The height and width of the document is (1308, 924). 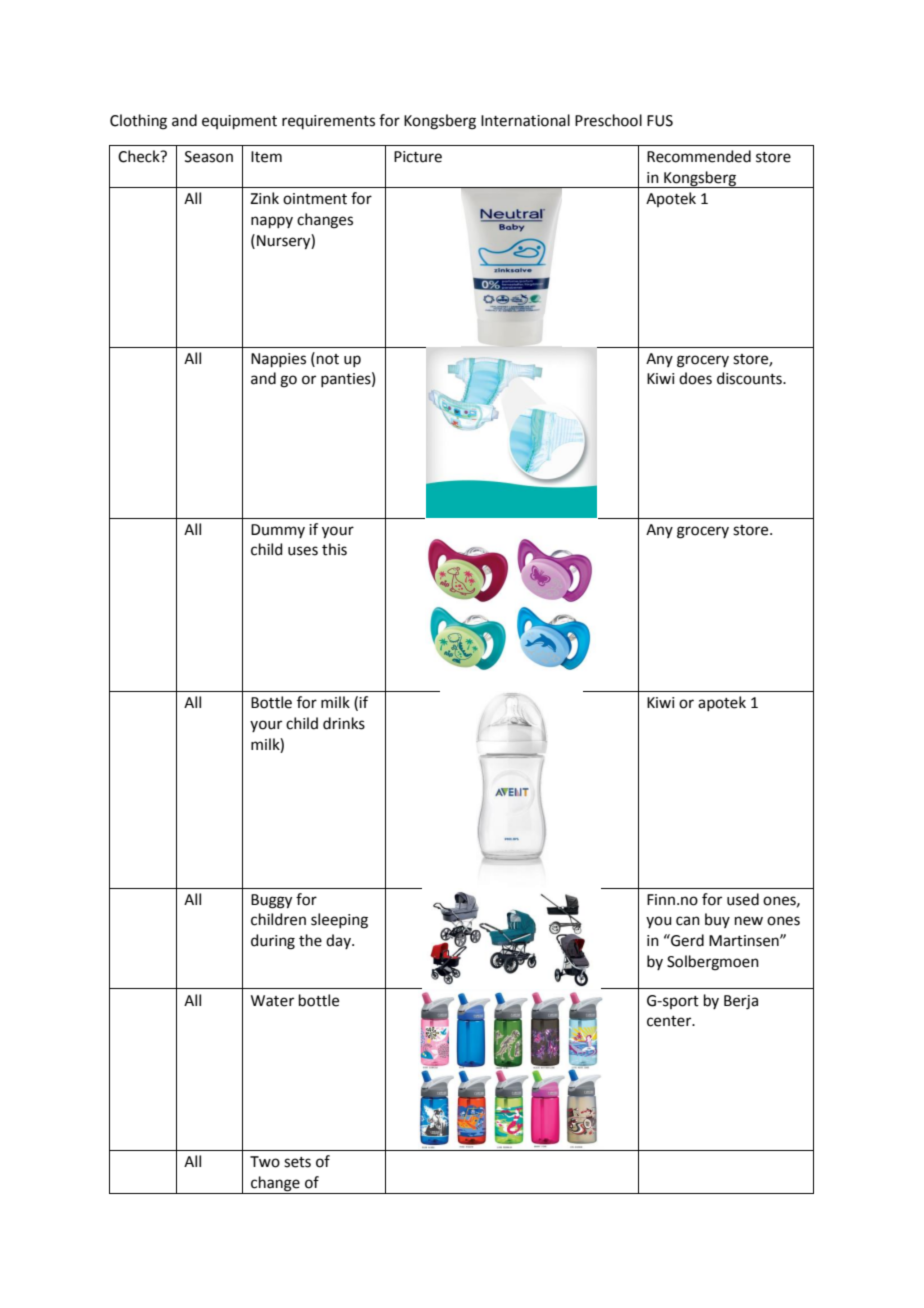 What do you see at coordinates (265, 1162) in the document?
I see `Two` at bounding box center [265, 1162].
